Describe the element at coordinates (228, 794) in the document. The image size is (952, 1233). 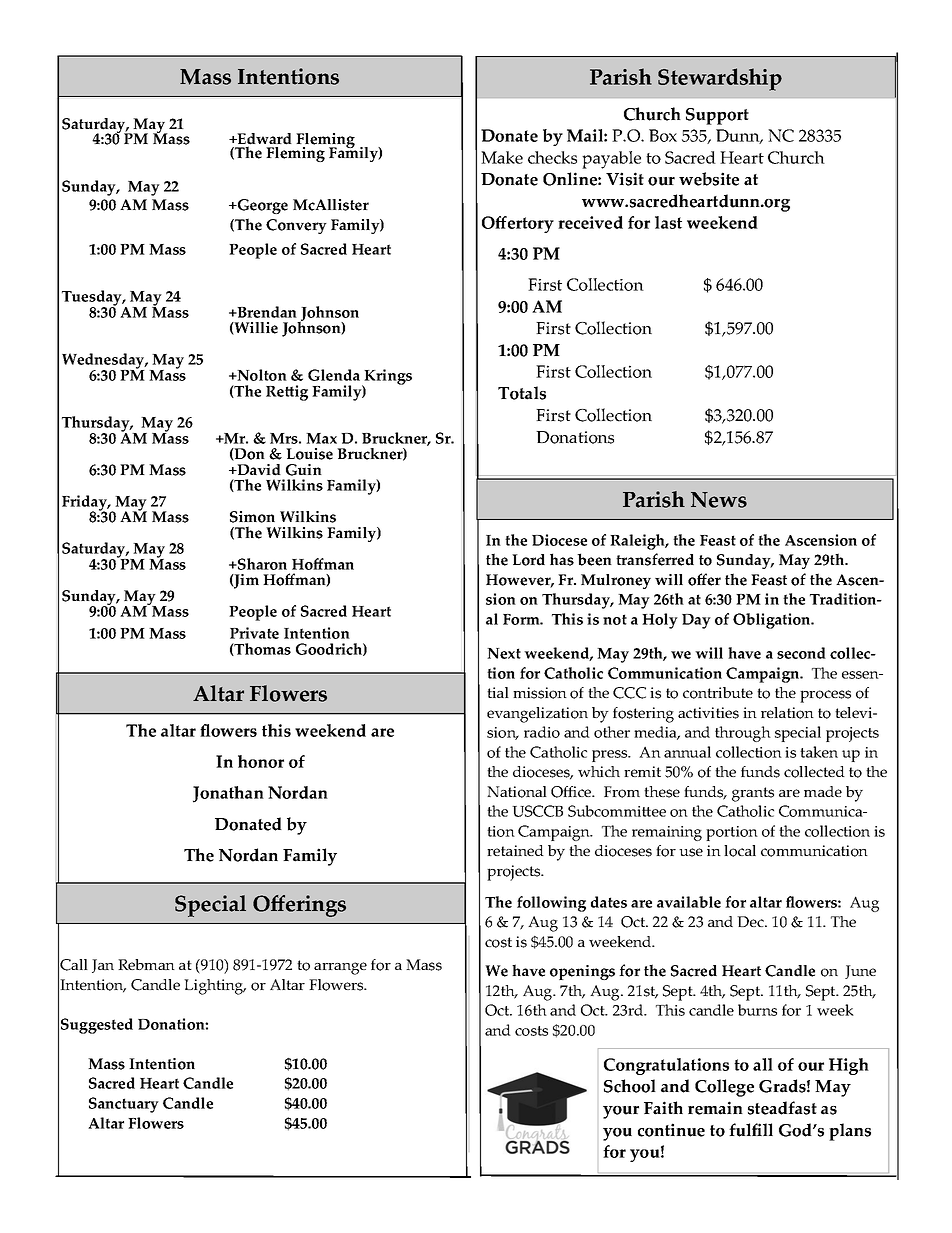
I see `Jonathan` at that location.
